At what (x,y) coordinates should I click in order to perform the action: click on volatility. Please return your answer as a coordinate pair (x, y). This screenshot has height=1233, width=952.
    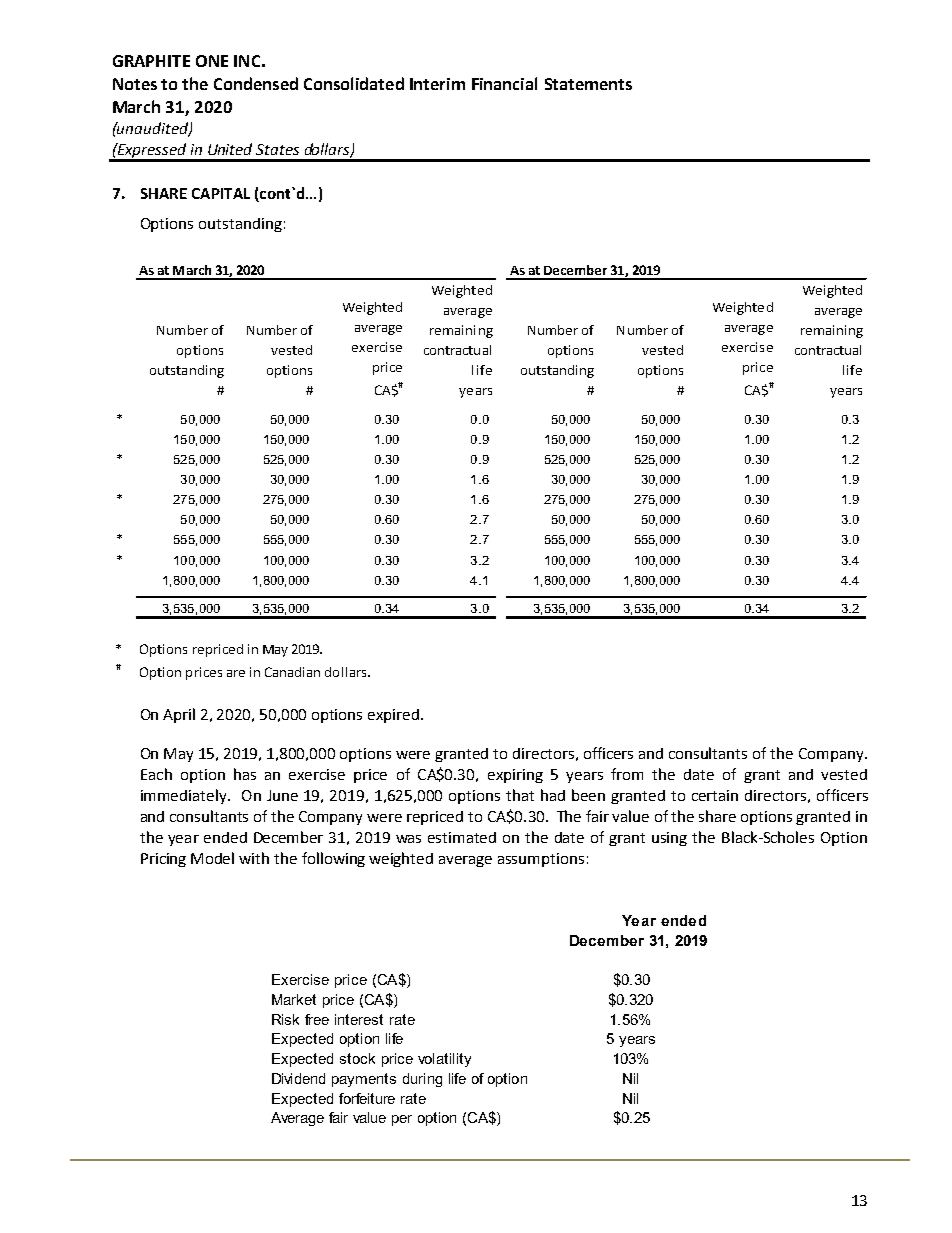
    Looking at the image, I should click on (444, 1060).
